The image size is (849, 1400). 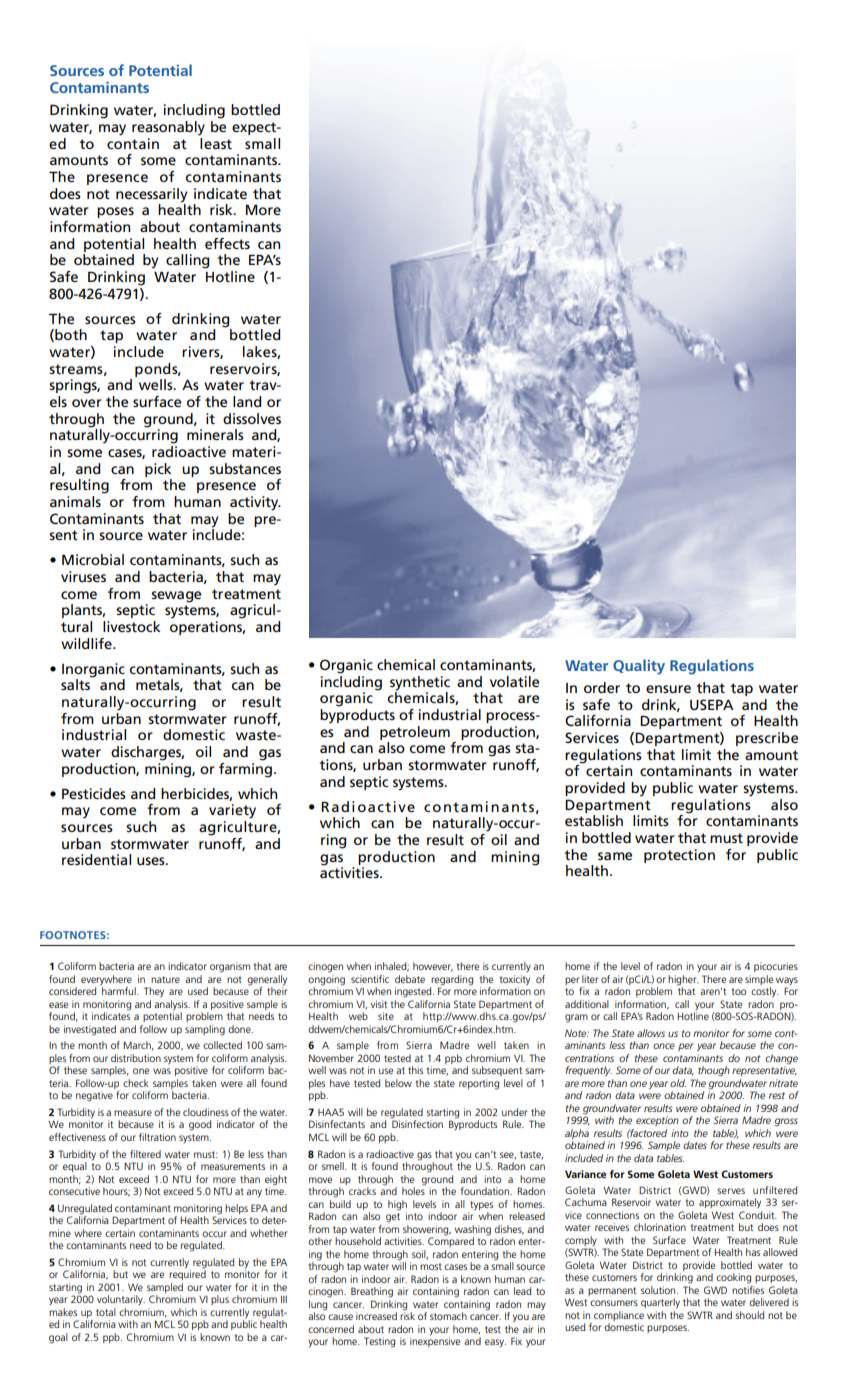 I want to click on voluntarily, so click(x=121, y=1300).
